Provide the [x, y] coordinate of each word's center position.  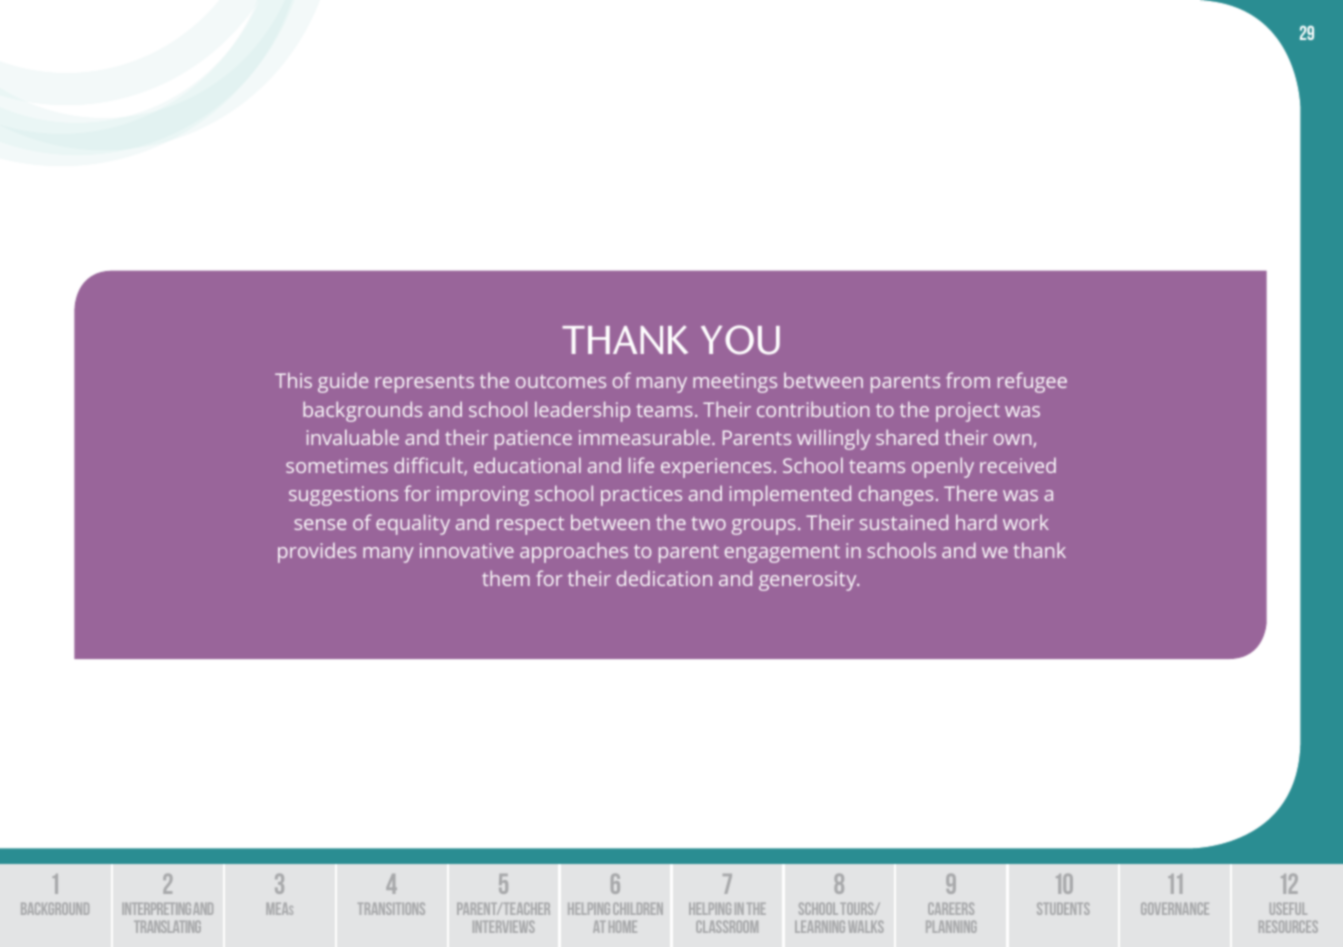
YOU [740, 340]
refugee [1032, 382]
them [506, 578]
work [1026, 522]
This [293, 380]
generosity [809, 581]
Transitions [391, 909]
